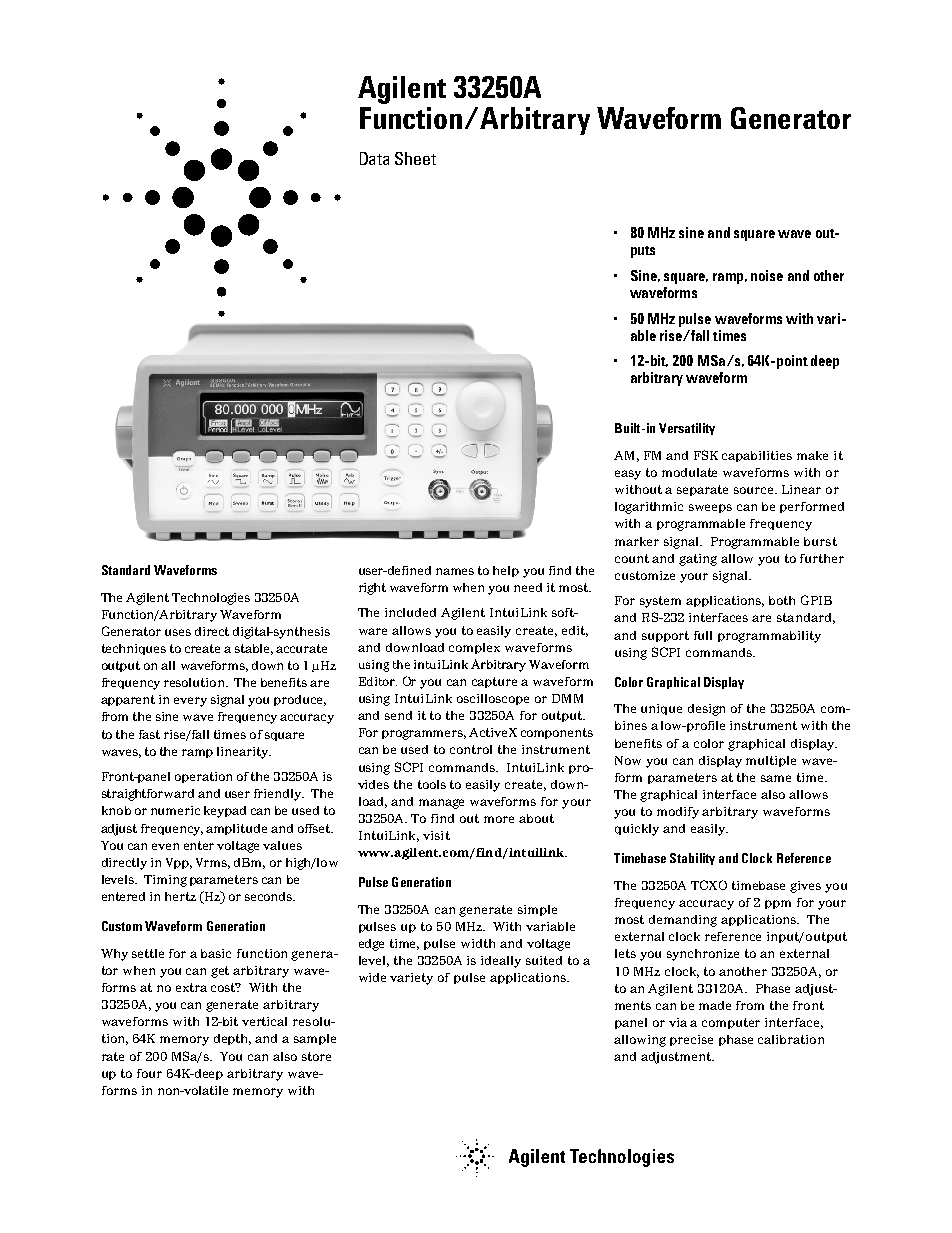 The width and height of the screenshot is (952, 1233). I want to click on capabilities, so click(757, 456).
